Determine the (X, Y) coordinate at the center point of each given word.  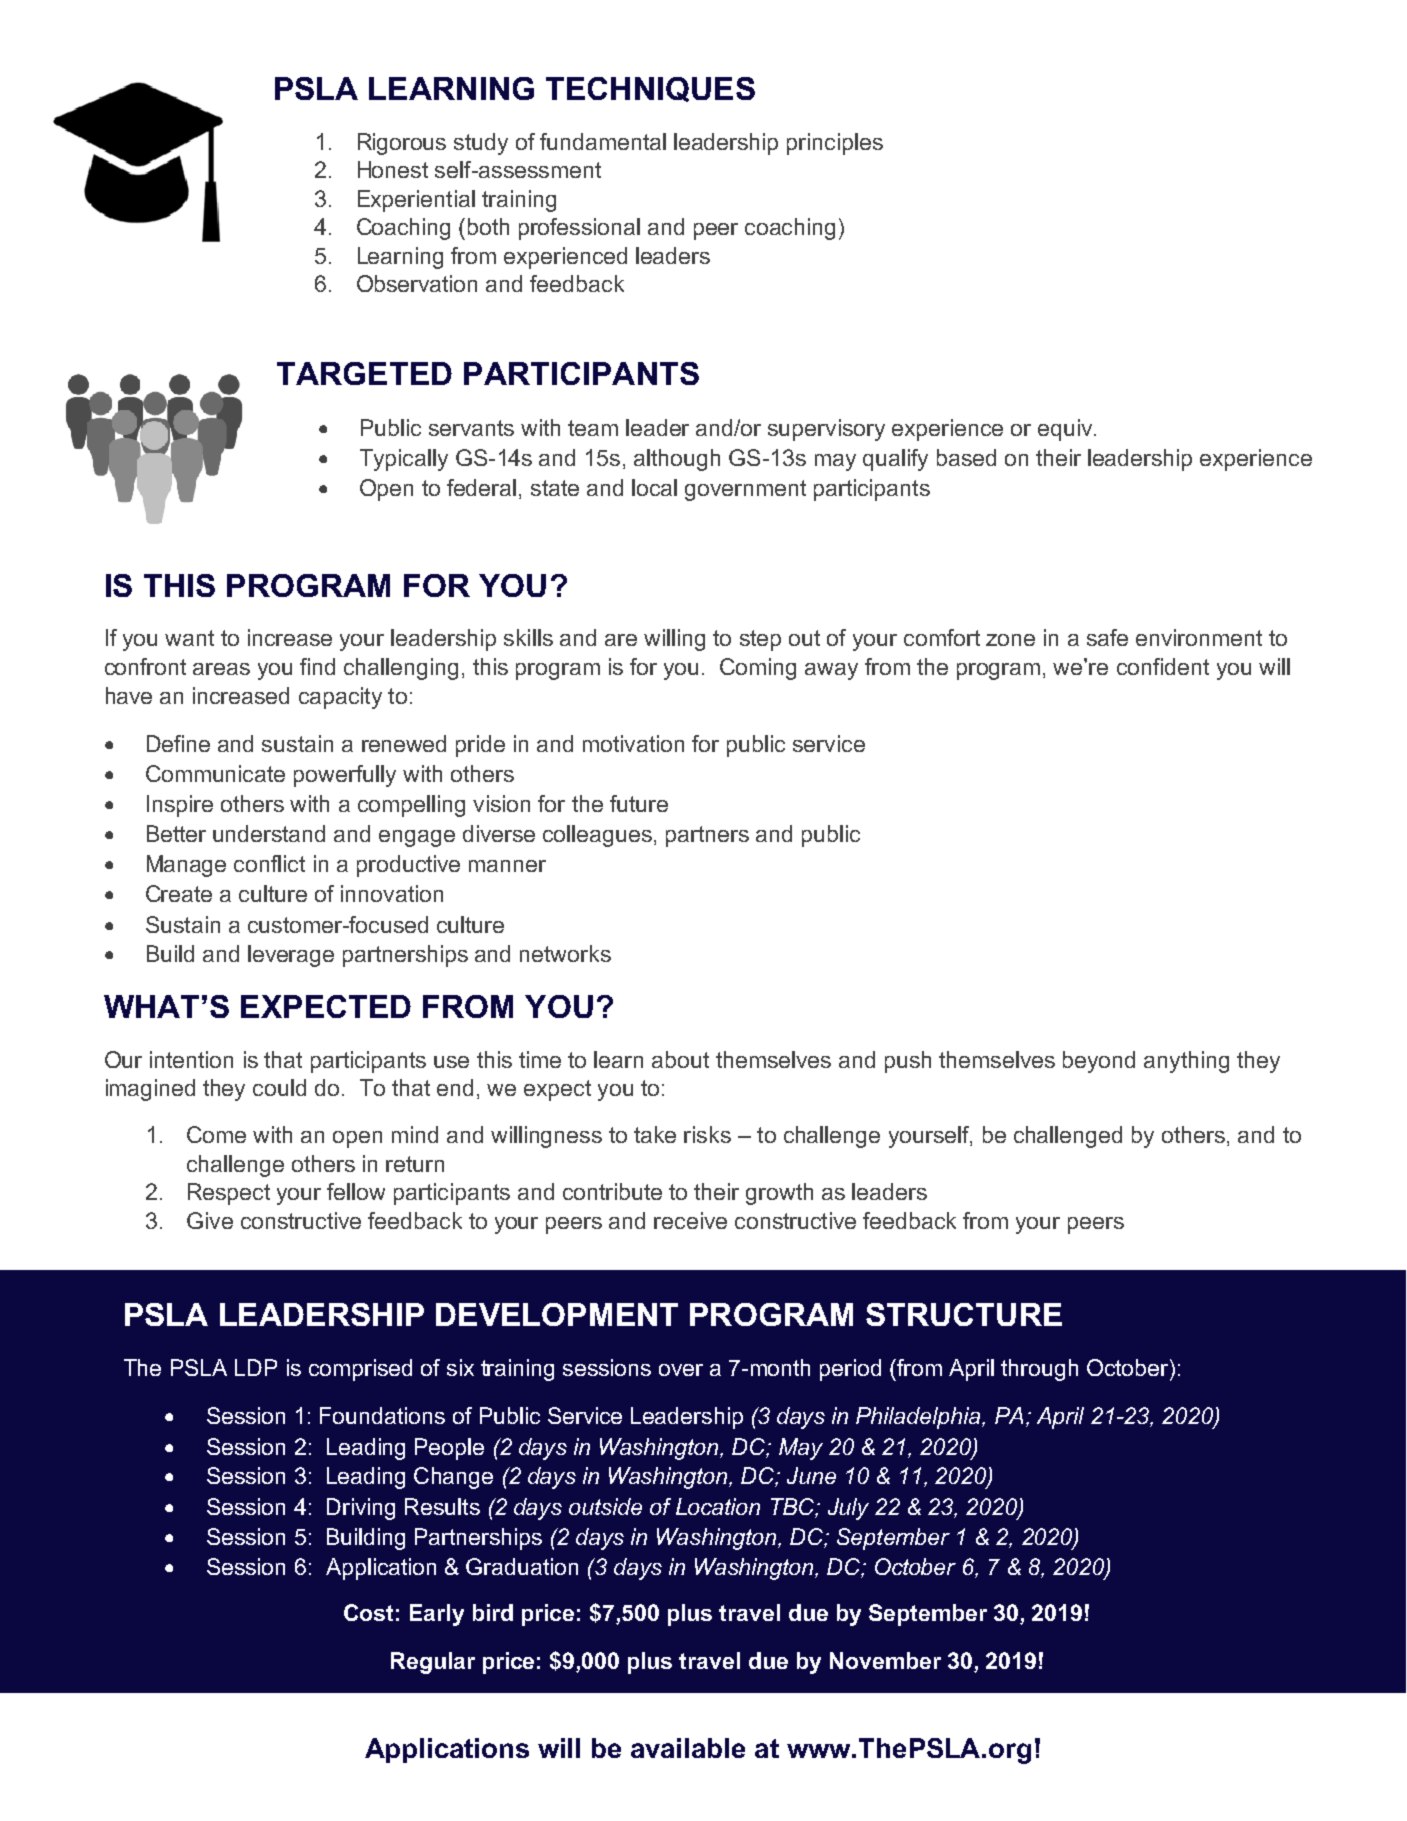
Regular (433, 1663)
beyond (1099, 1062)
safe (1107, 637)
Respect (229, 1194)
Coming (758, 669)
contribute (612, 1191)
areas (221, 669)
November (885, 1660)
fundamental (603, 141)
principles (835, 144)
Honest (393, 169)
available (688, 1748)
